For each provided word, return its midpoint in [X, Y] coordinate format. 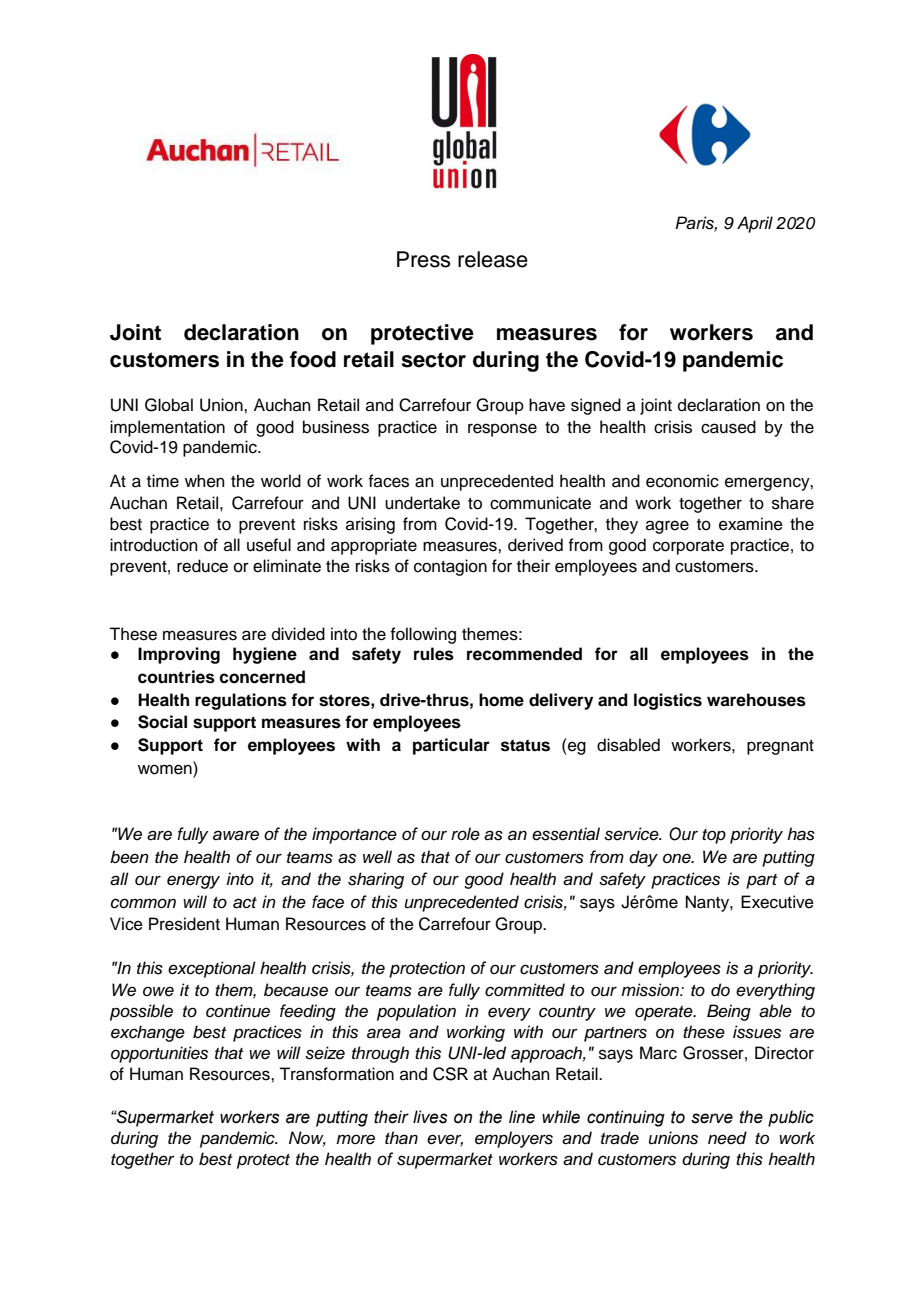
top [714, 836]
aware [236, 835]
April [755, 224]
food [313, 359]
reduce [202, 566]
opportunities [159, 1054]
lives [430, 1117]
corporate [688, 547]
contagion [450, 567]
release [493, 259]
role [465, 834]
